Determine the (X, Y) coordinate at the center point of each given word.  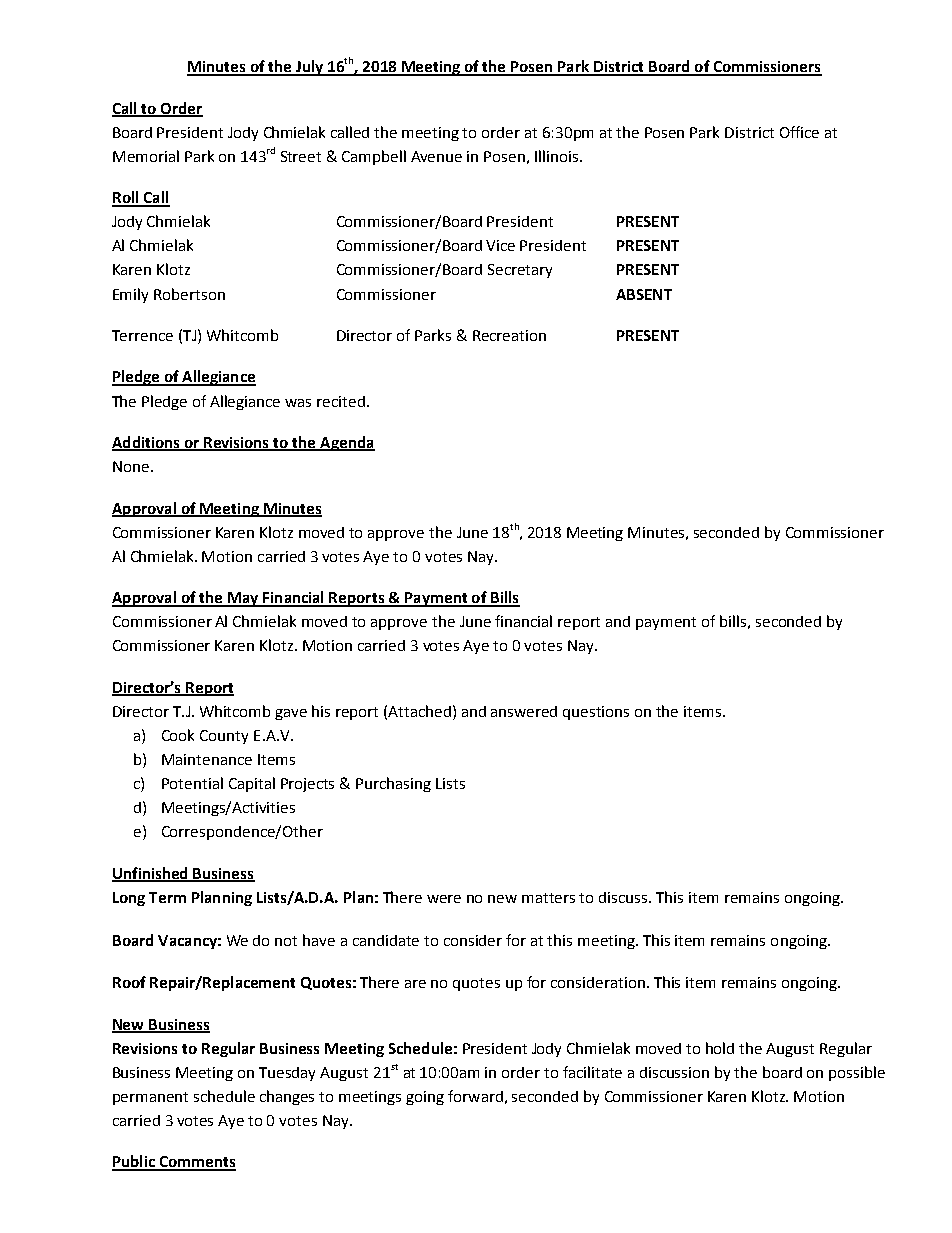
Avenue (436, 156)
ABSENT (644, 294)
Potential (192, 783)
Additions (147, 443)
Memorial (146, 156)
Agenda (346, 443)
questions (596, 713)
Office (799, 132)
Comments (196, 1163)
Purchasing (393, 784)
